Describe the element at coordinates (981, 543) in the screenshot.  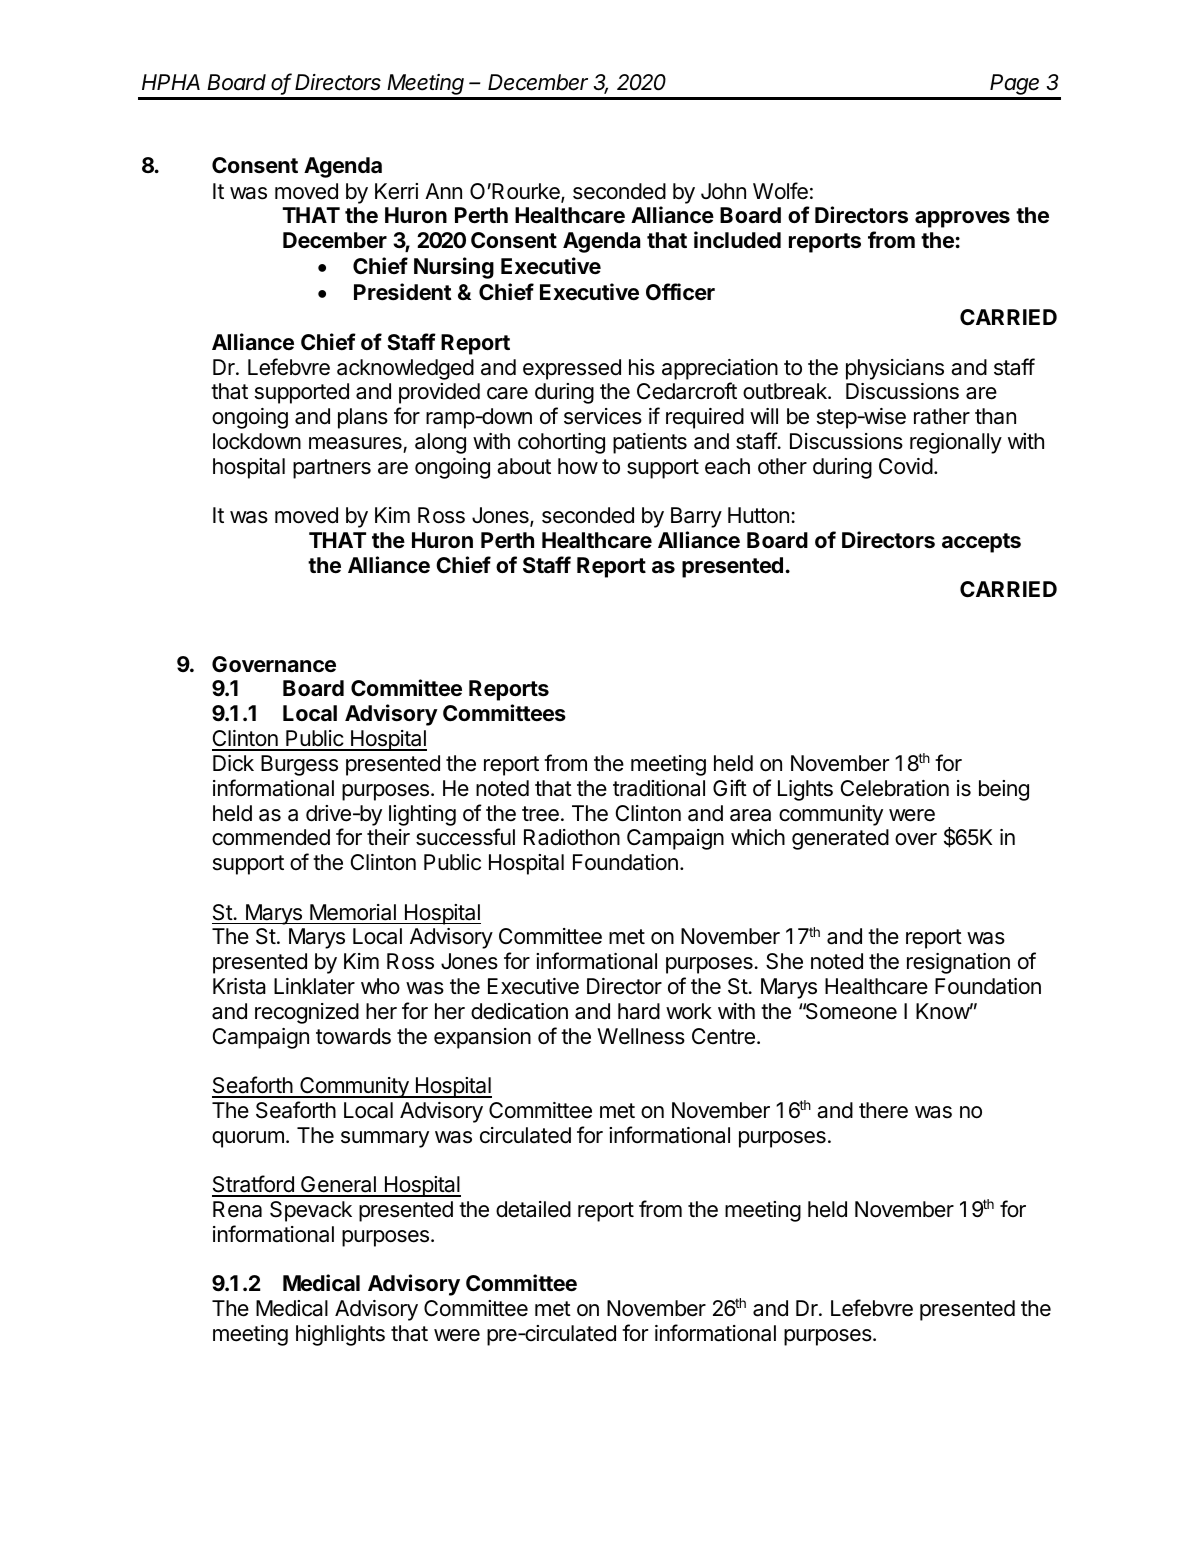
I see `accepts` at that location.
